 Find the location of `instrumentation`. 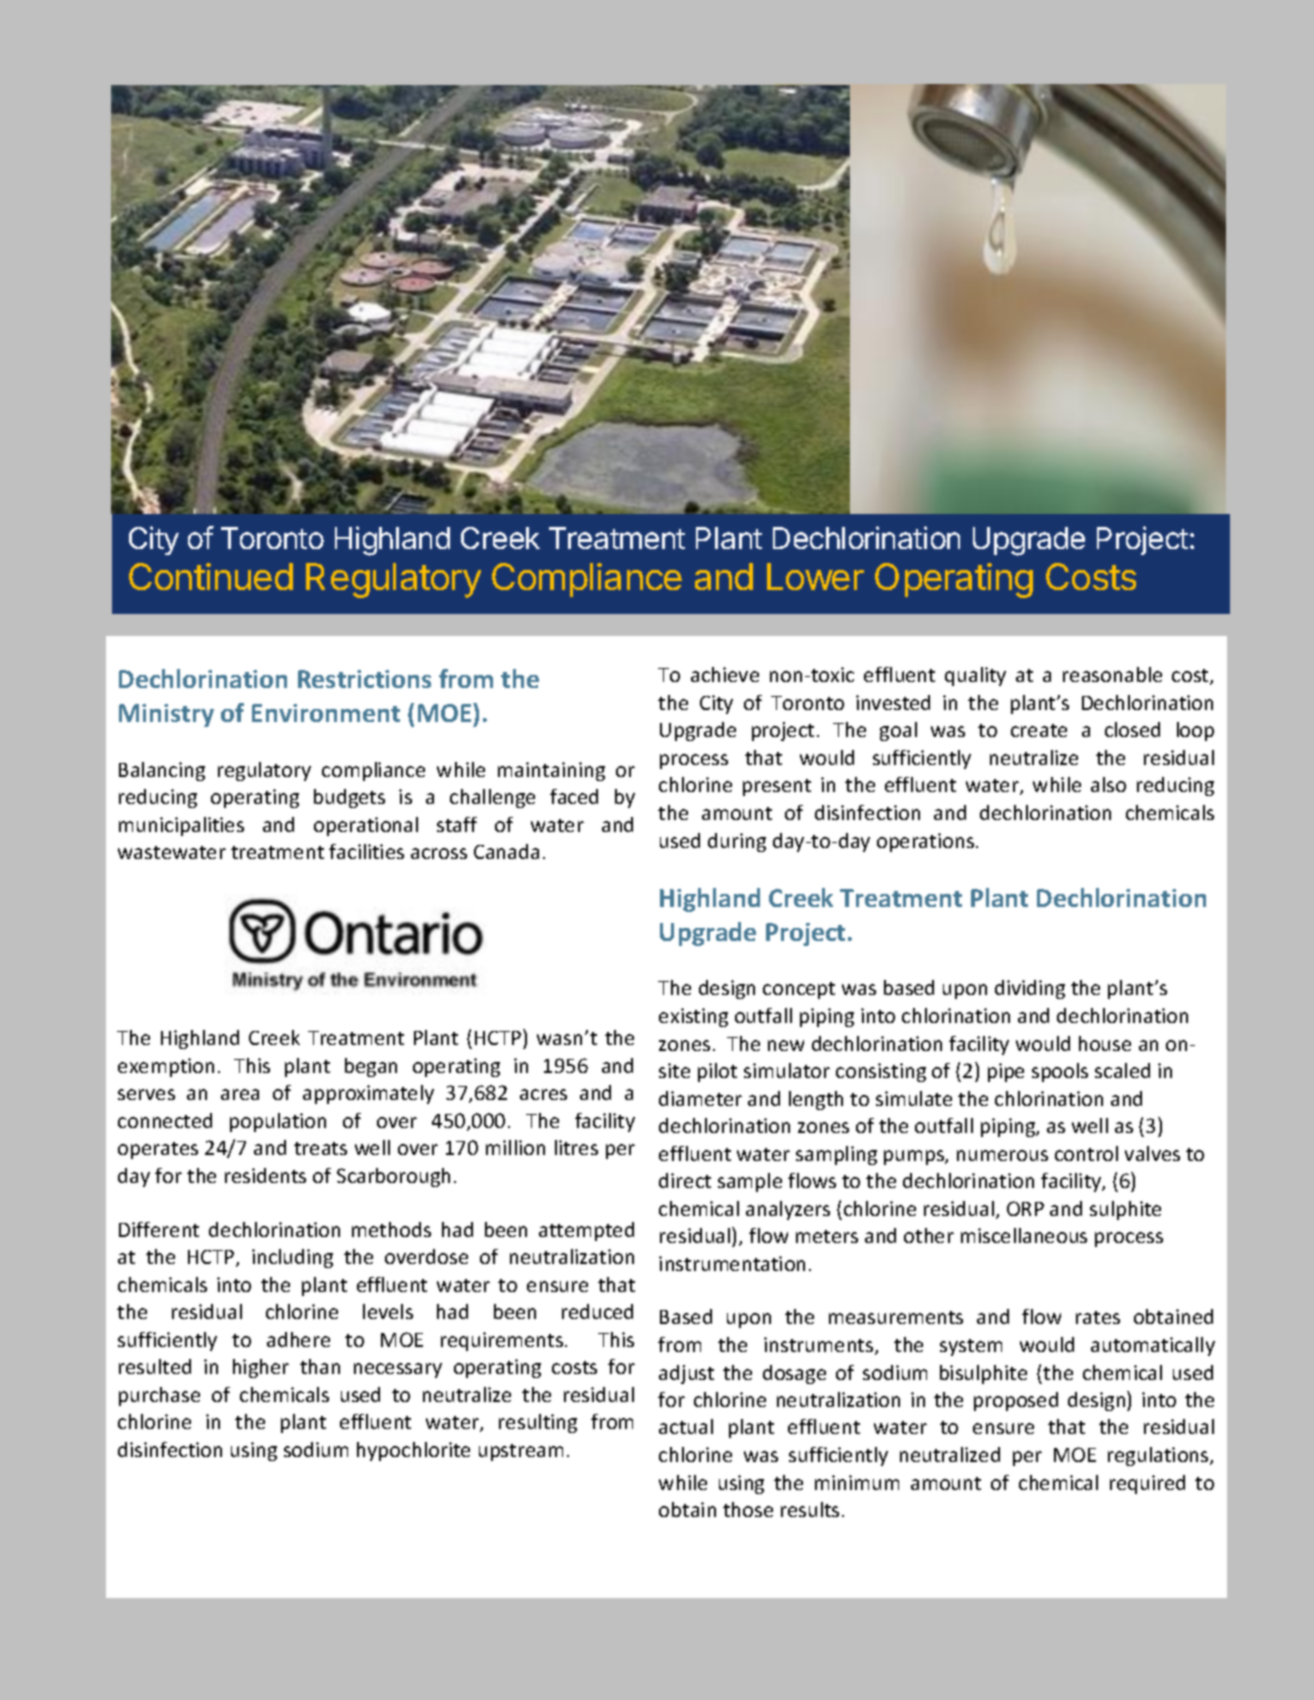

instrumentation is located at coordinates (732, 1263).
